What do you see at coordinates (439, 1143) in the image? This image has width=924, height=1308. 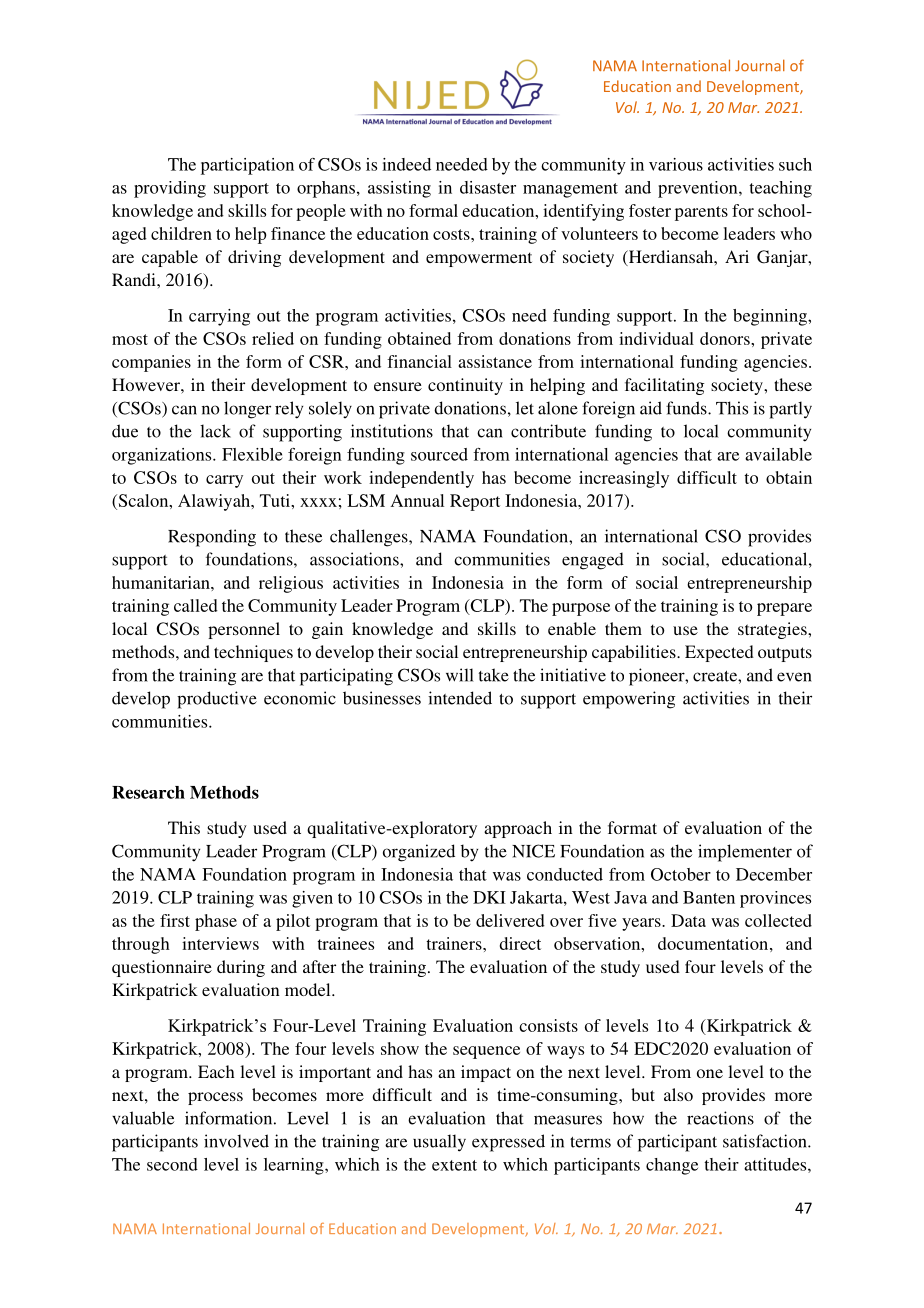 I see `usually` at bounding box center [439, 1143].
